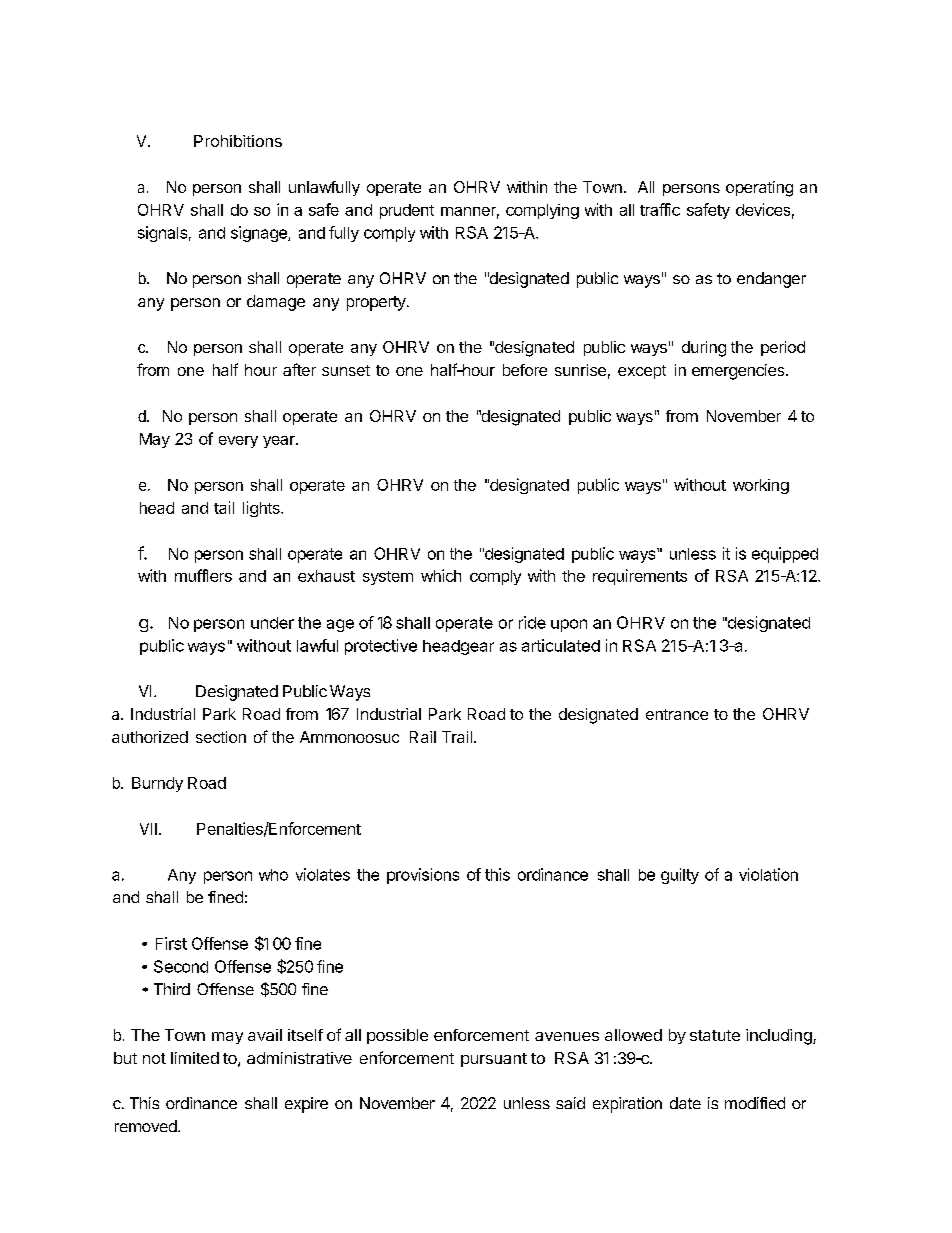  What do you see at coordinates (272, 623) in the image?
I see `under` at bounding box center [272, 623].
